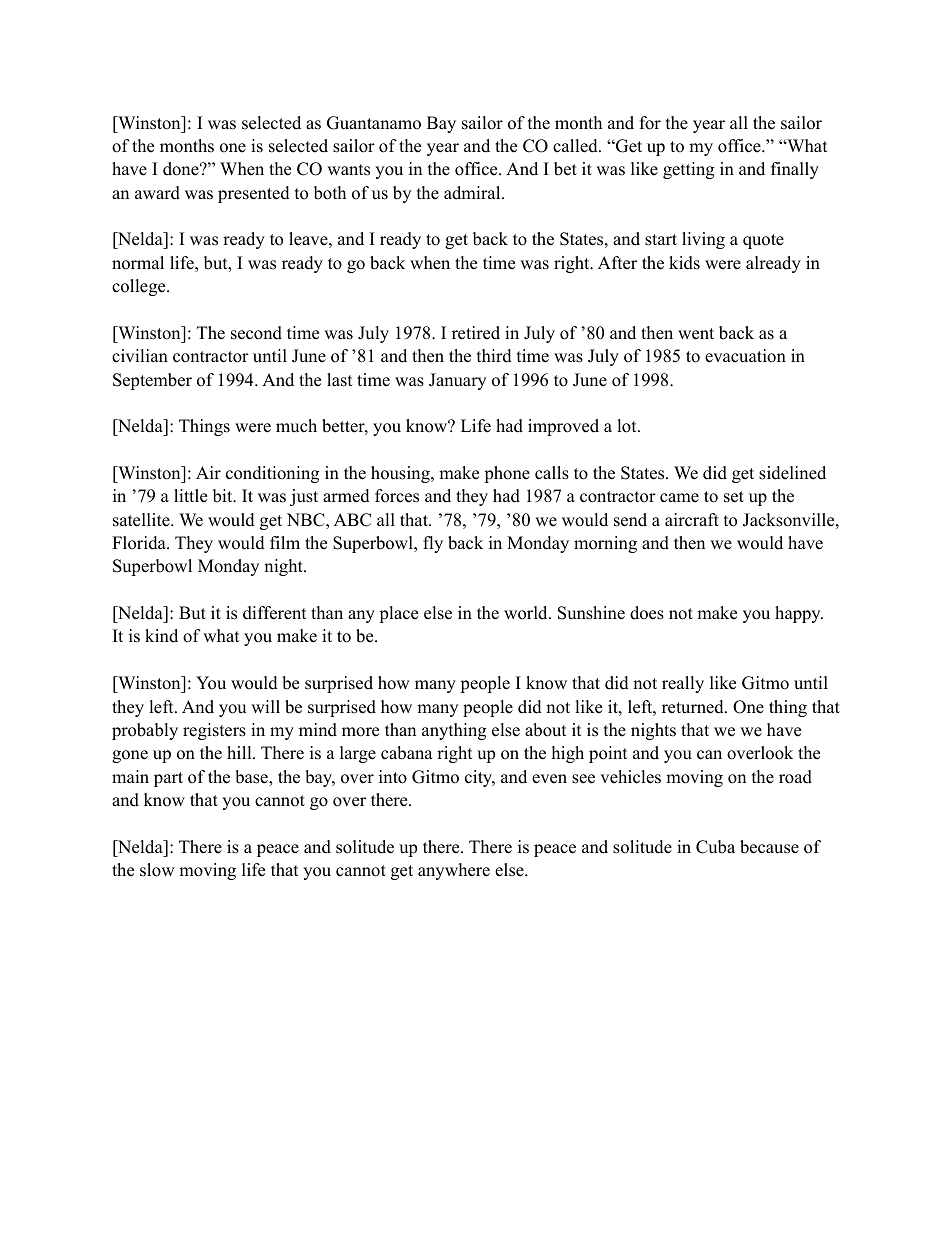 The width and height of the image is (952, 1233). What do you see at coordinates (254, 194) in the image?
I see `presented` at bounding box center [254, 194].
